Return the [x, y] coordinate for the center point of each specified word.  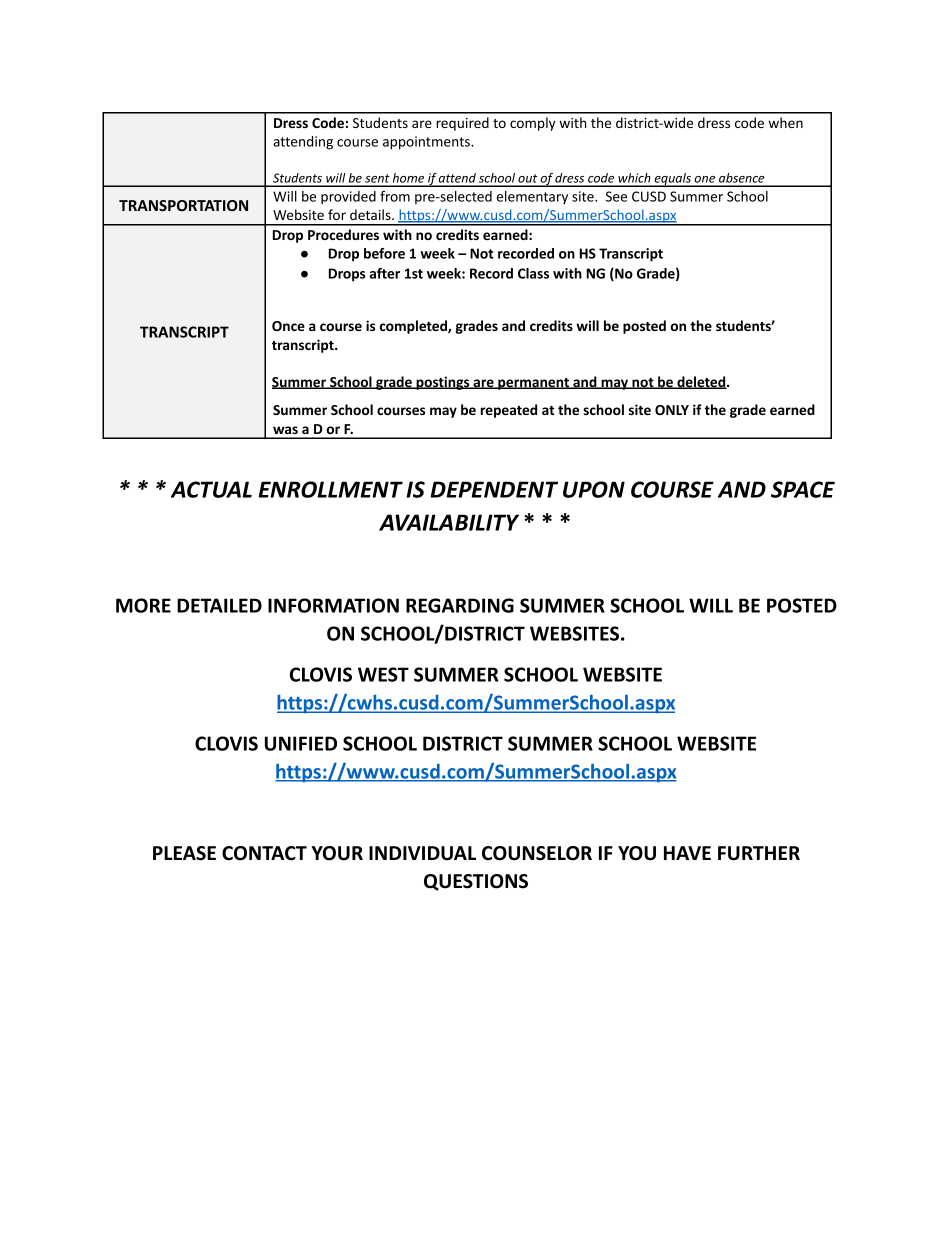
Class [533, 273]
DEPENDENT [494, 489]
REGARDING [460, 605]
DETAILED [219, 605]
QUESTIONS [476, 882]
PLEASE [184, 853]
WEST [383, 674]
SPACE [803, 489]
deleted [701, 382]
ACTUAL [211, 489]
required [462, 124]
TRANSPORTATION [183, 205]
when [785, 122]
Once [288, 326]
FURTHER [759, 853]
